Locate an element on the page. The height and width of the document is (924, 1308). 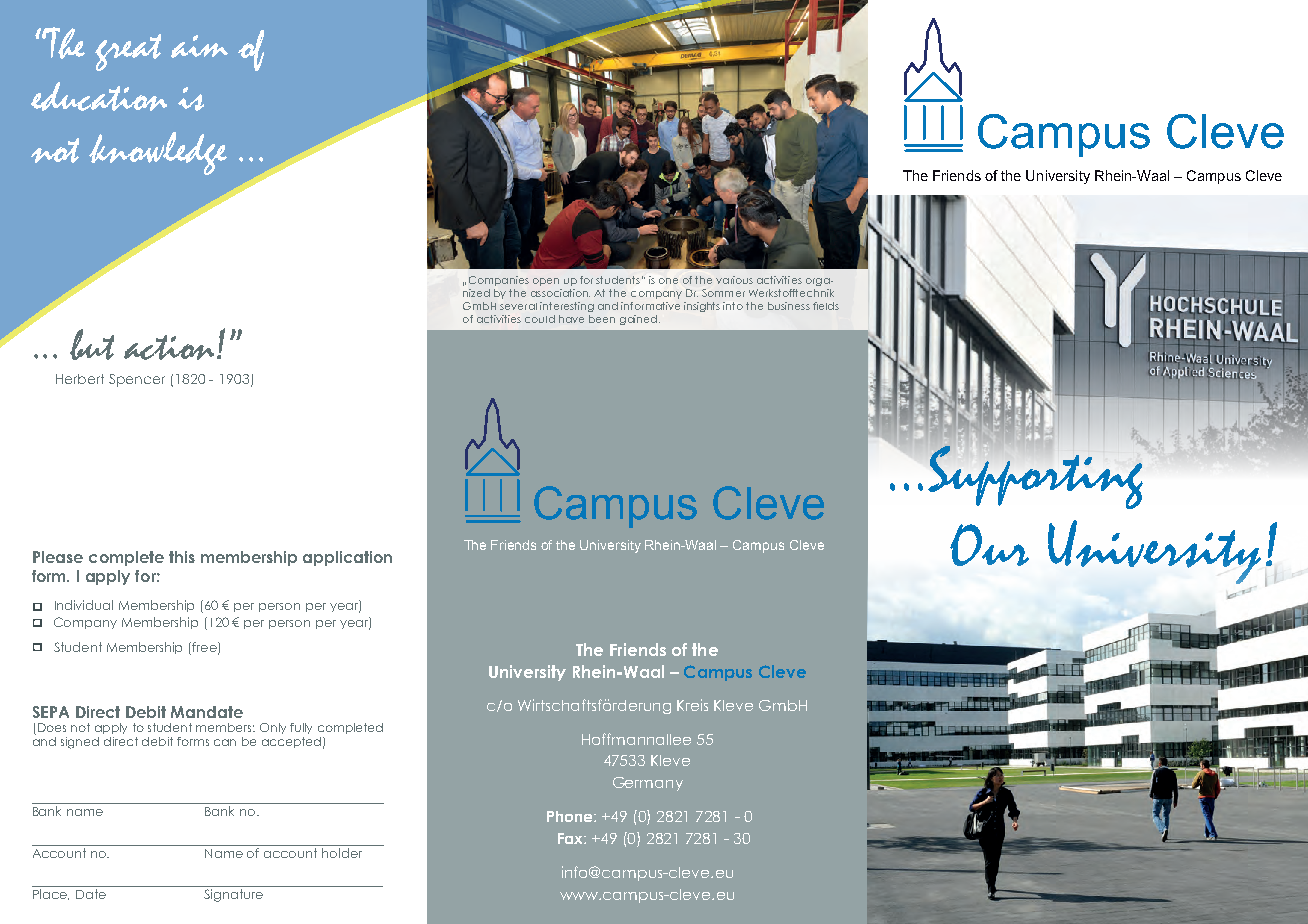
great is located at coordinates (128, 52).
